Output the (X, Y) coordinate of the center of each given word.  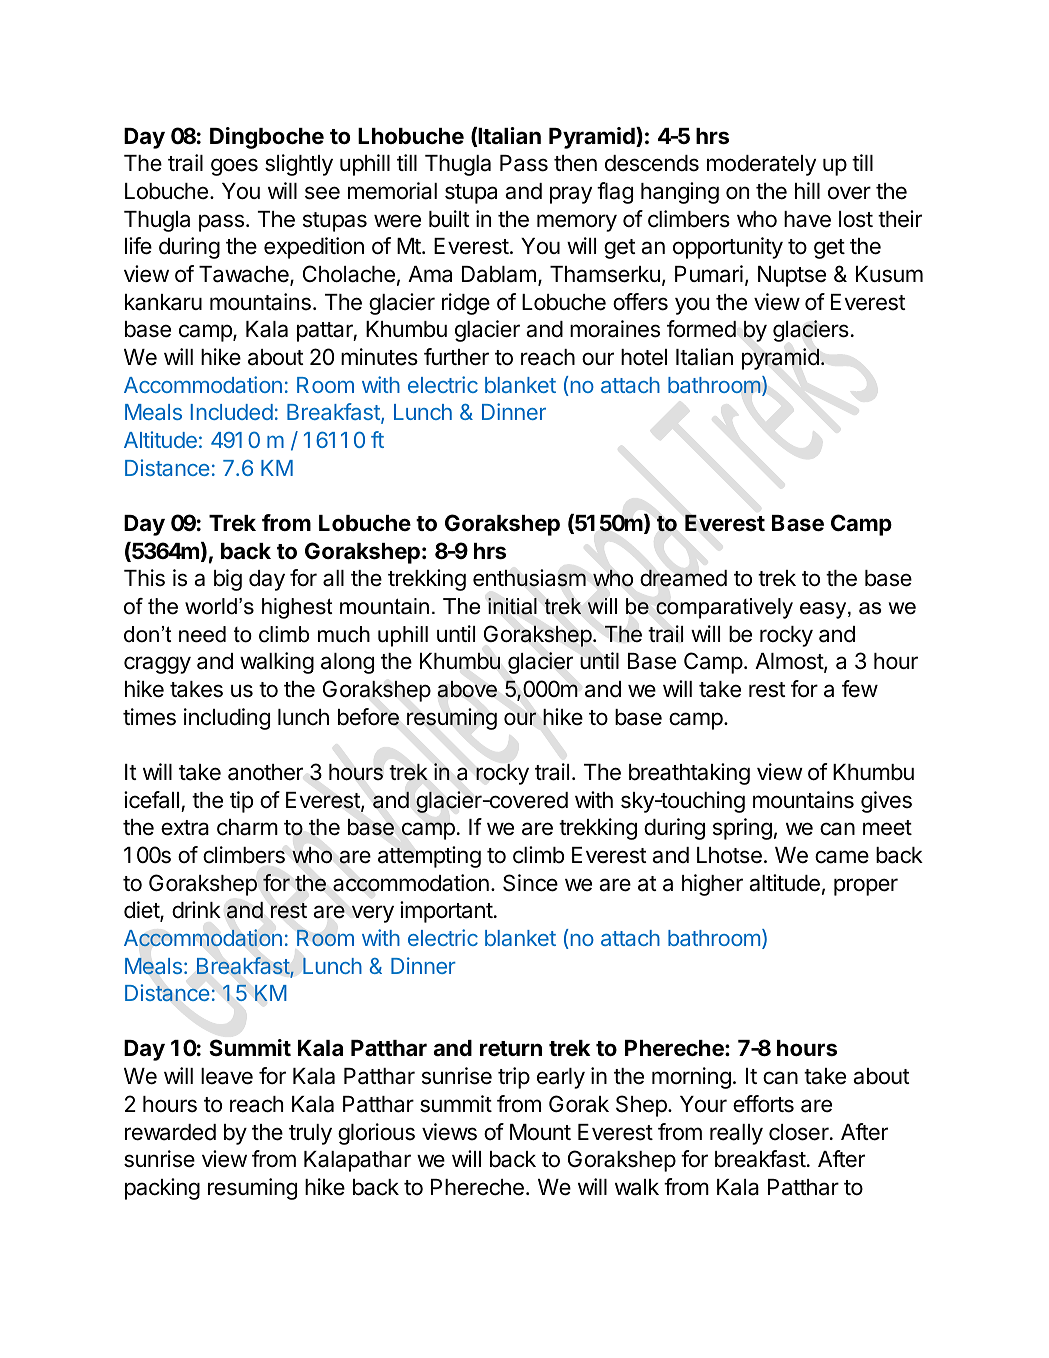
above (467, 689)
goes (234, 167)
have (807, 219)
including (227, 719)
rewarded (170, 1132)
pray (571, 195)
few (860, 689)
